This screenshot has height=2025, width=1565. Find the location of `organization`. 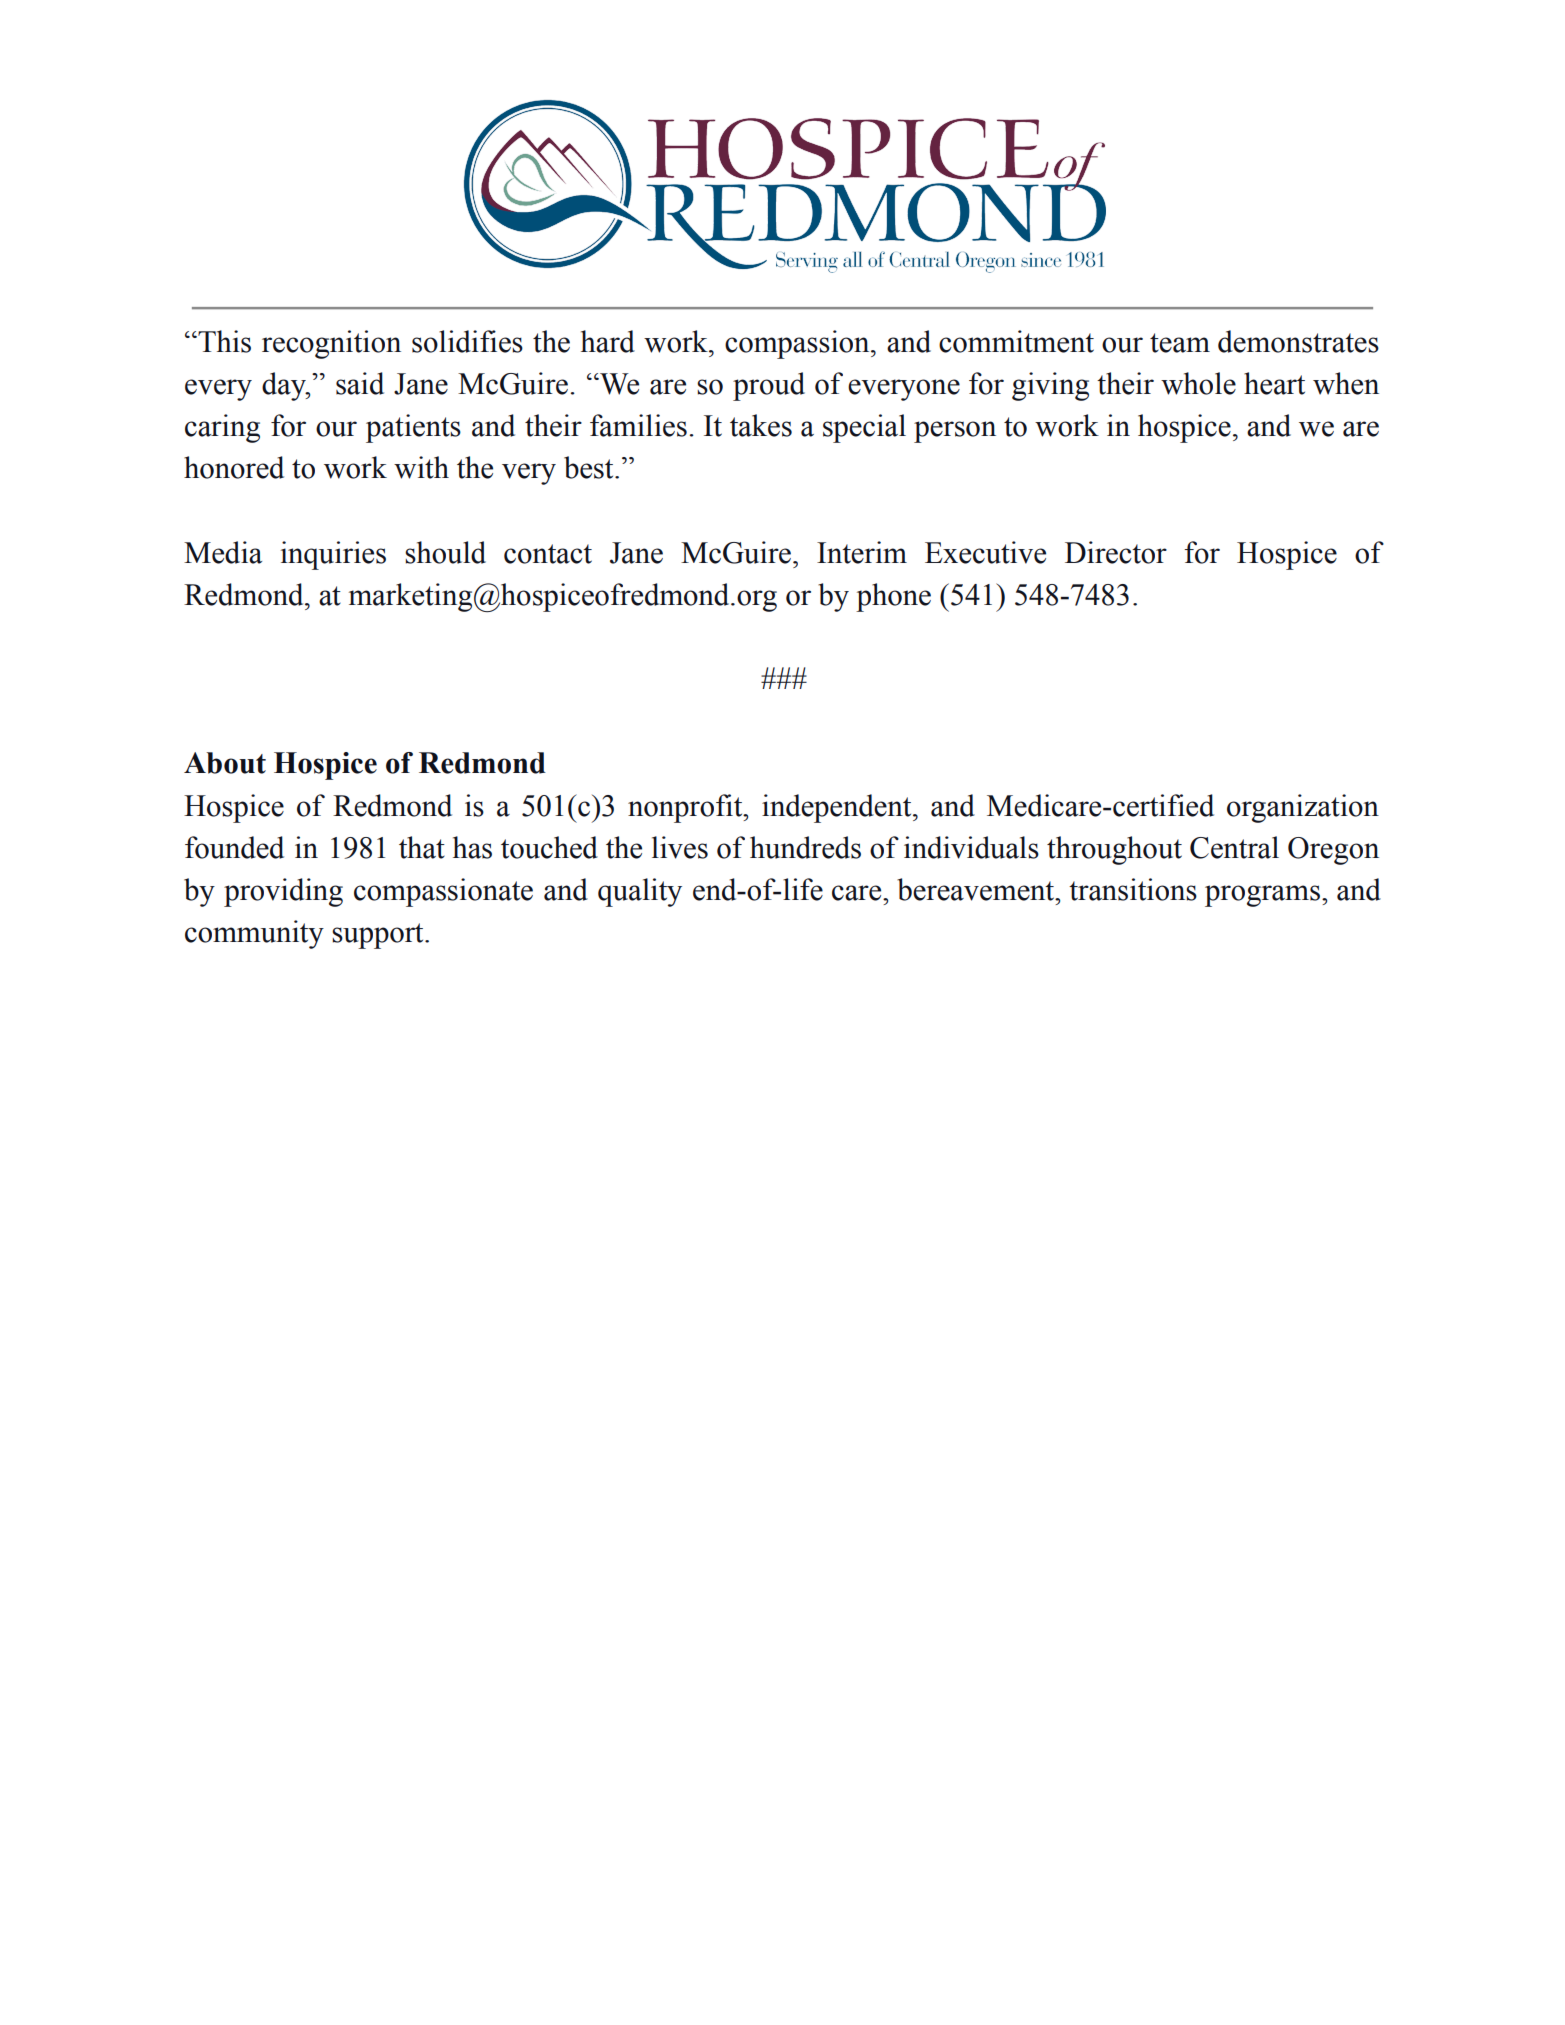

organization is located at coordinates (1303, 808).
